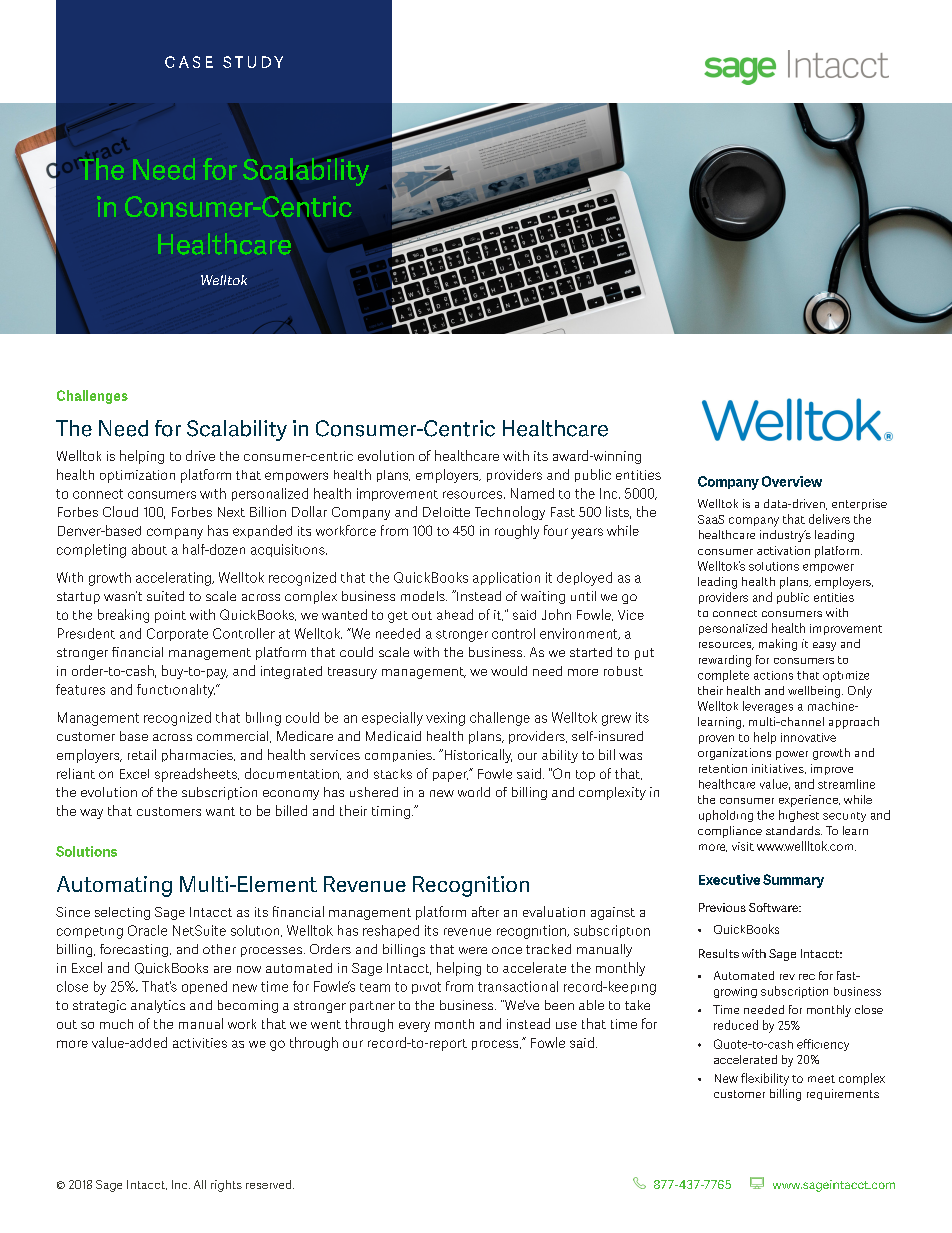 Image resolution: width=952 pixels, height=1233 pixels. I want to click on STUDY, so click(253, 62).
